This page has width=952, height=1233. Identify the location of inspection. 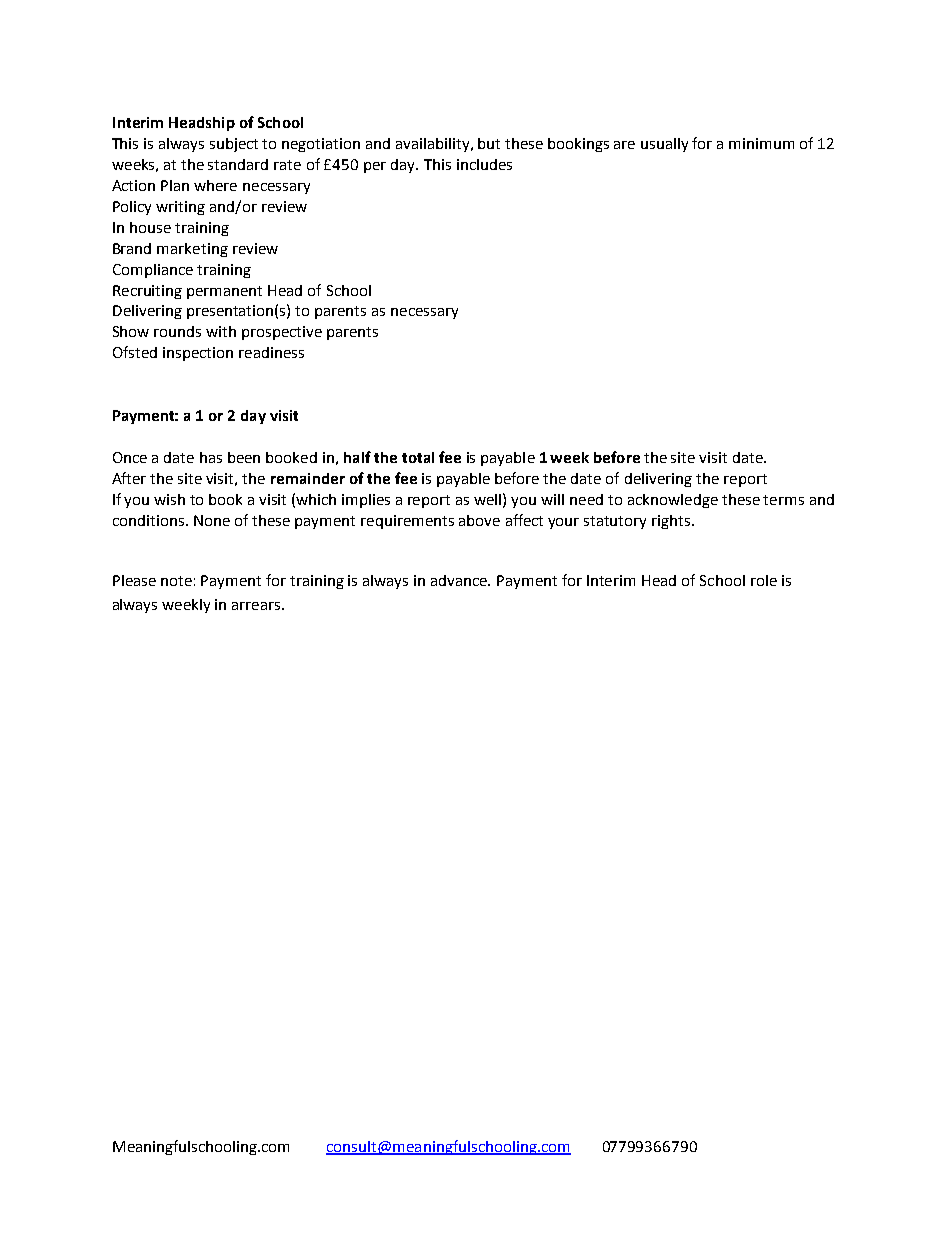
(198, 354).
